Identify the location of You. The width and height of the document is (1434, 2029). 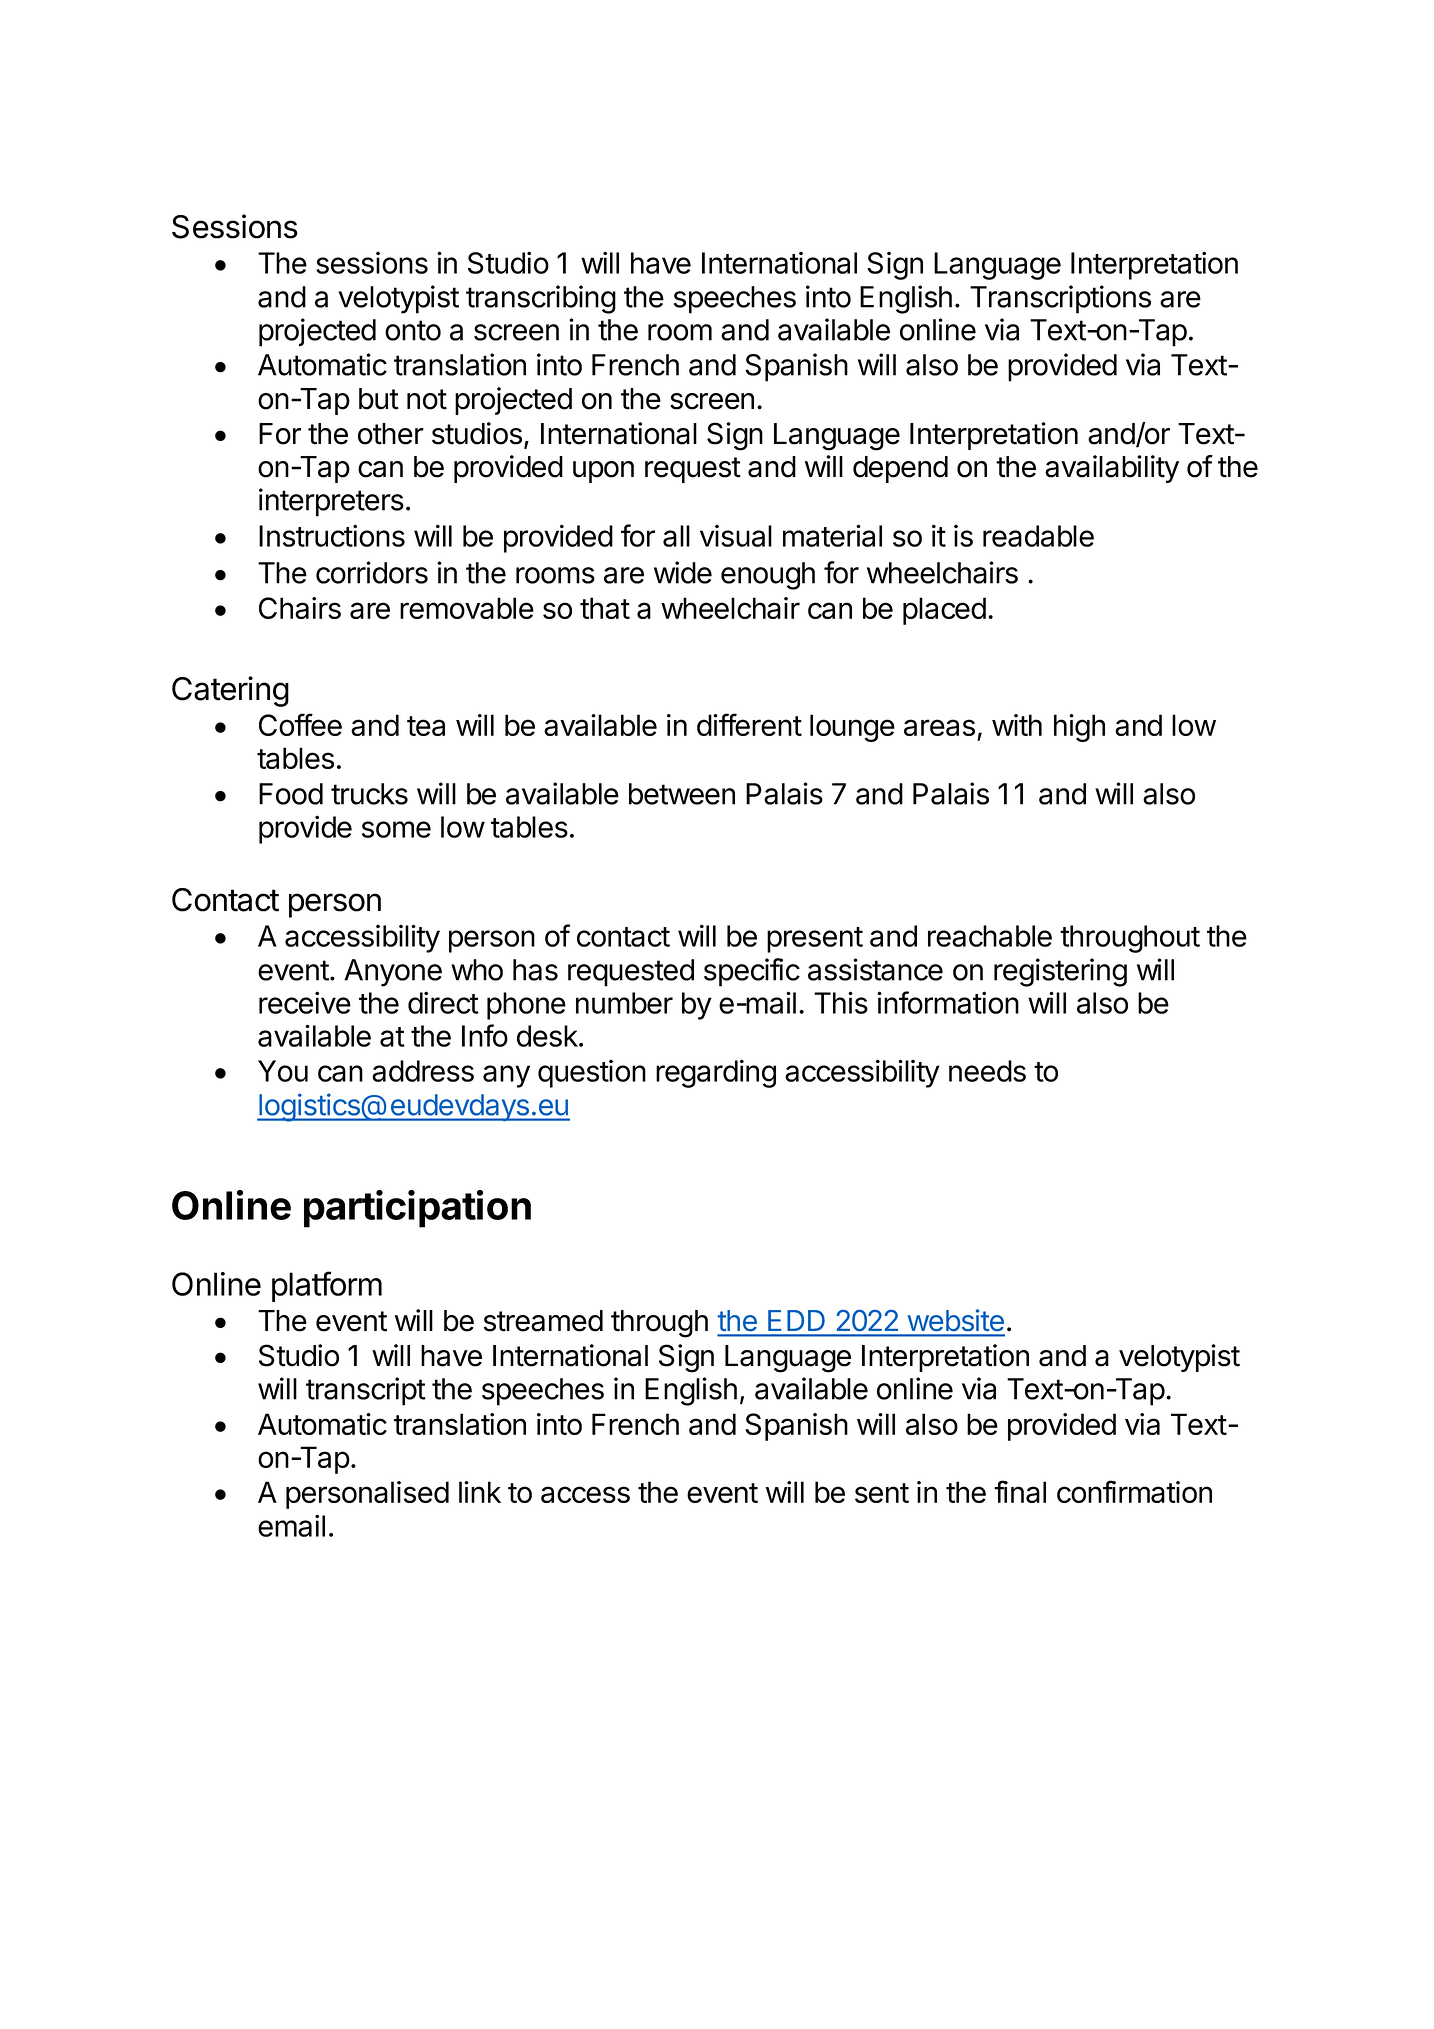
(283, 1071).
